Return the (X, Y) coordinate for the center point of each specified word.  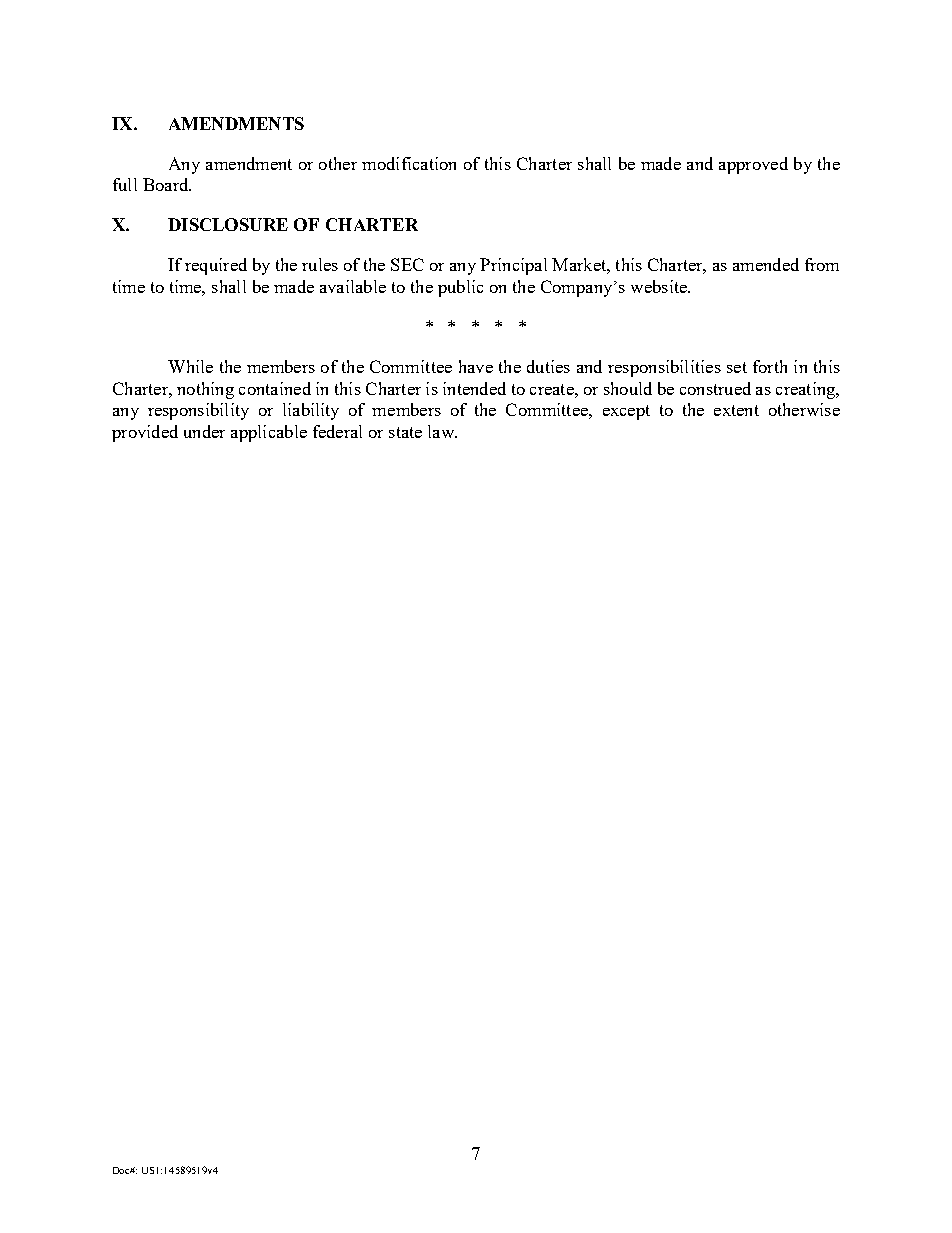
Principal (513, 266)
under (204, 431)
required (216, 266)
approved (753, 165)
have (476, 366)
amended (766, 264)
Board (167, 184)
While (190, 366)
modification (409, 163)
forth (770, 366)
